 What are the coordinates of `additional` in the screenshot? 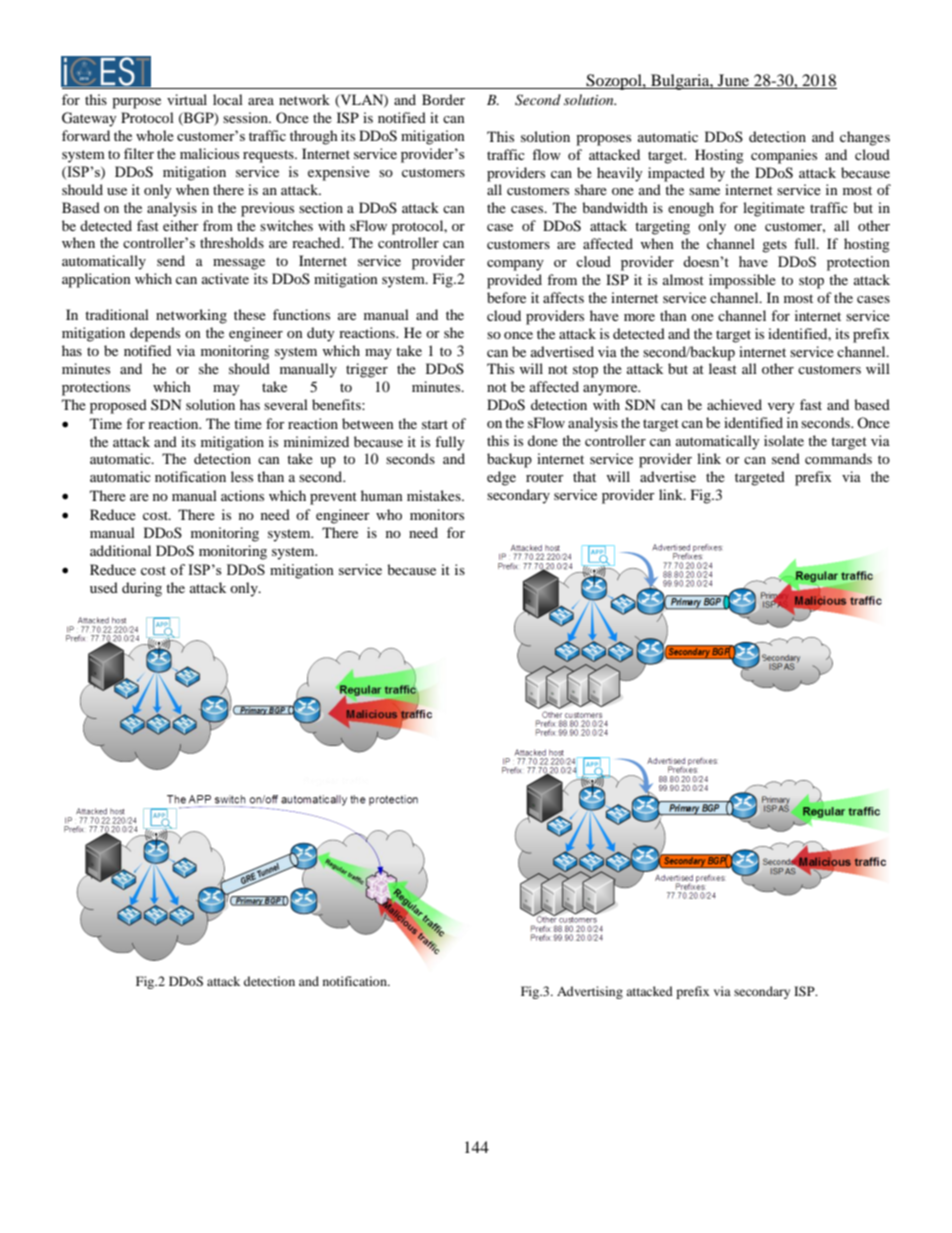 It's located at (120, 550).
